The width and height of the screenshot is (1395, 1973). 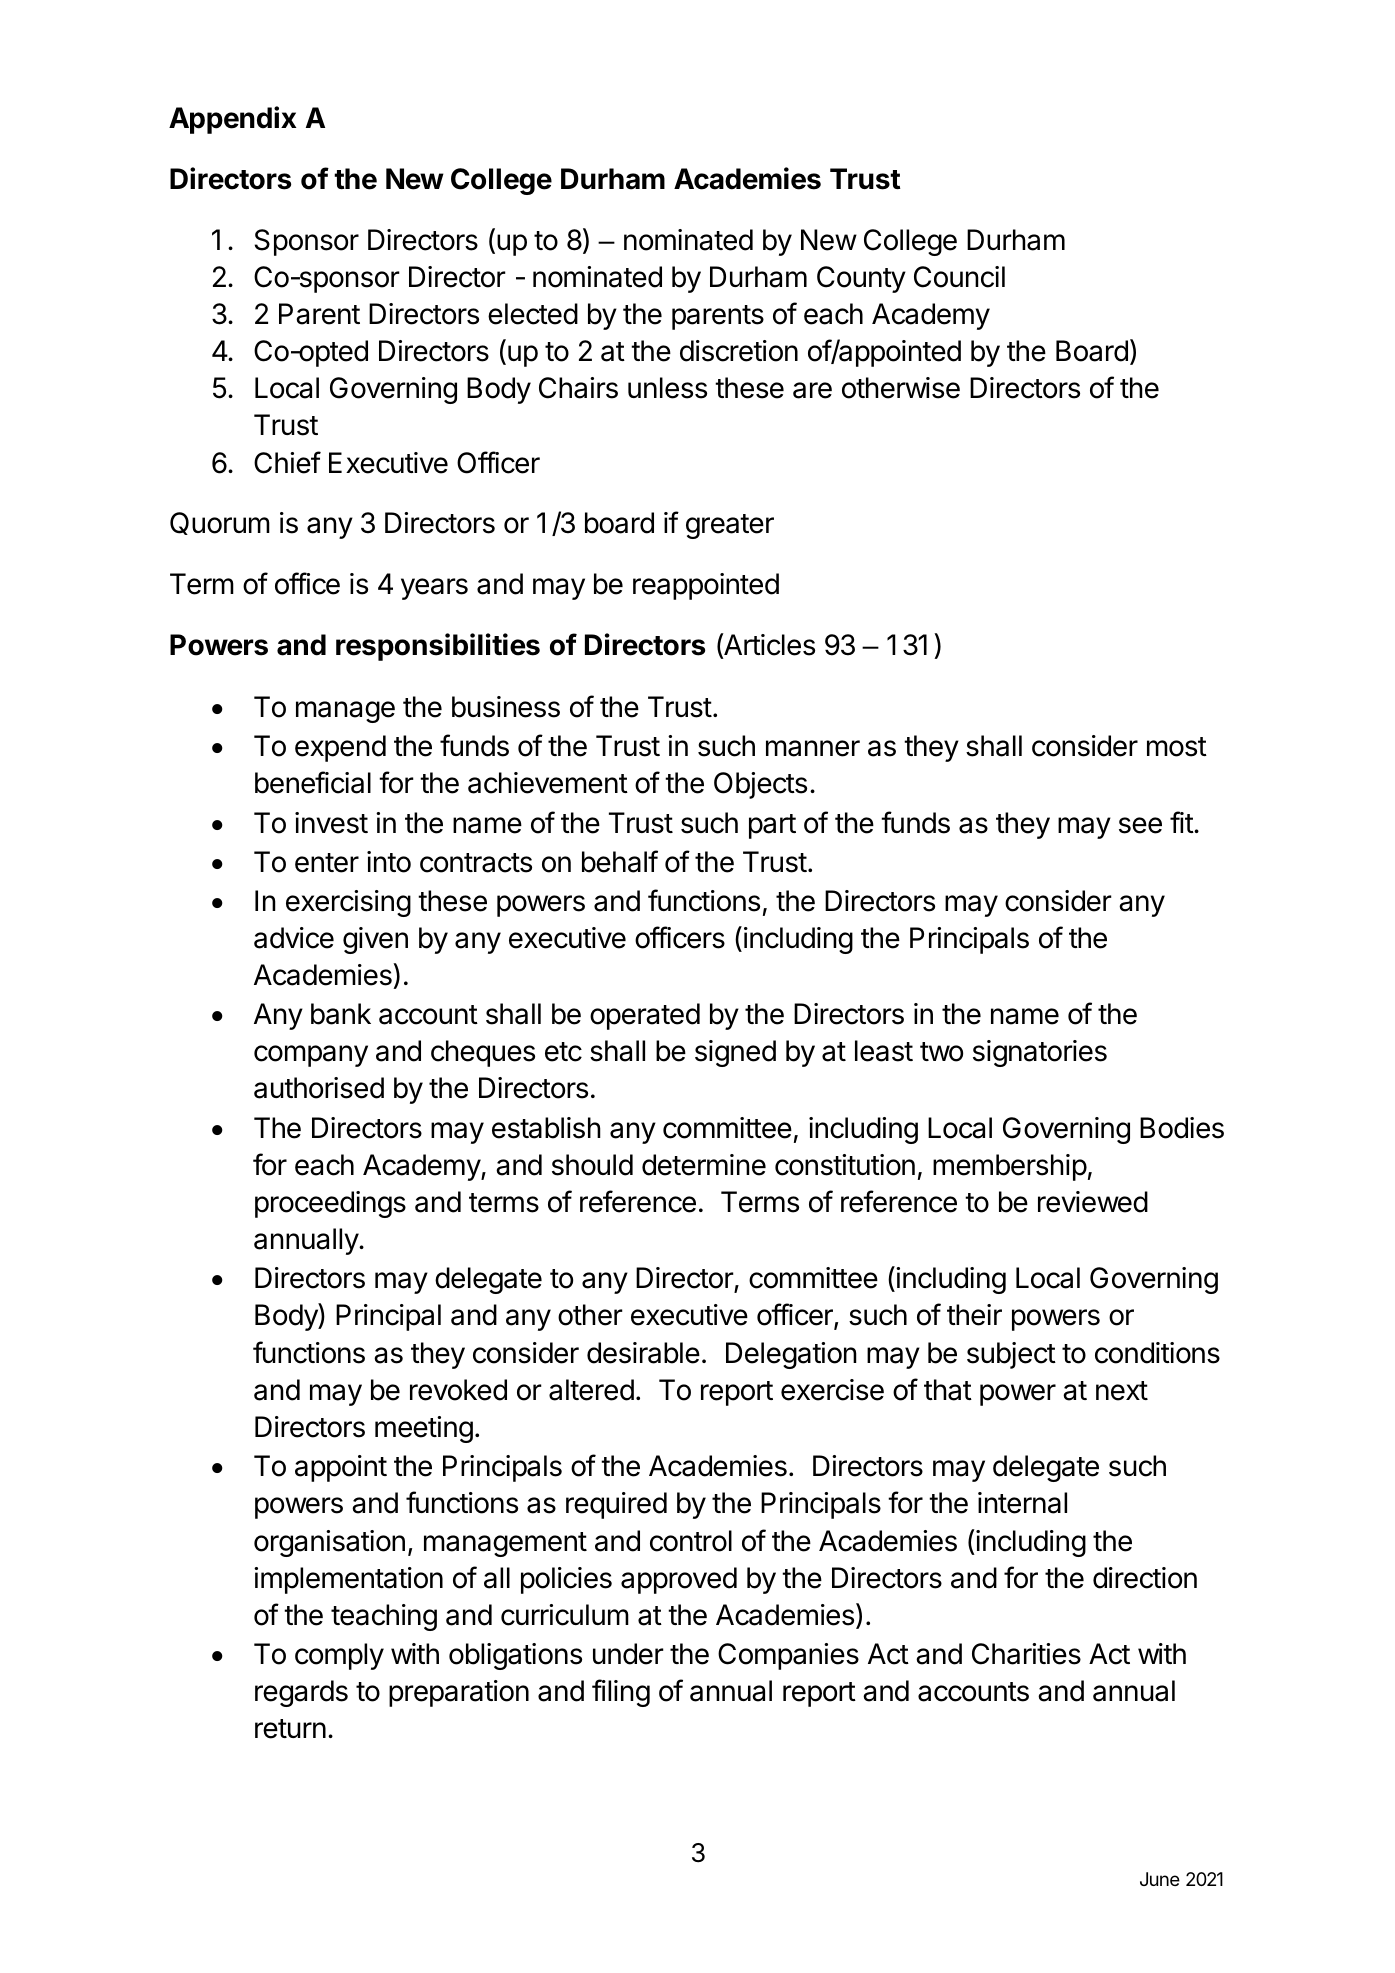 What do you see at coordinates (434, 589) in the screenshot?
I see `years` at bounding box center [434, 589].
